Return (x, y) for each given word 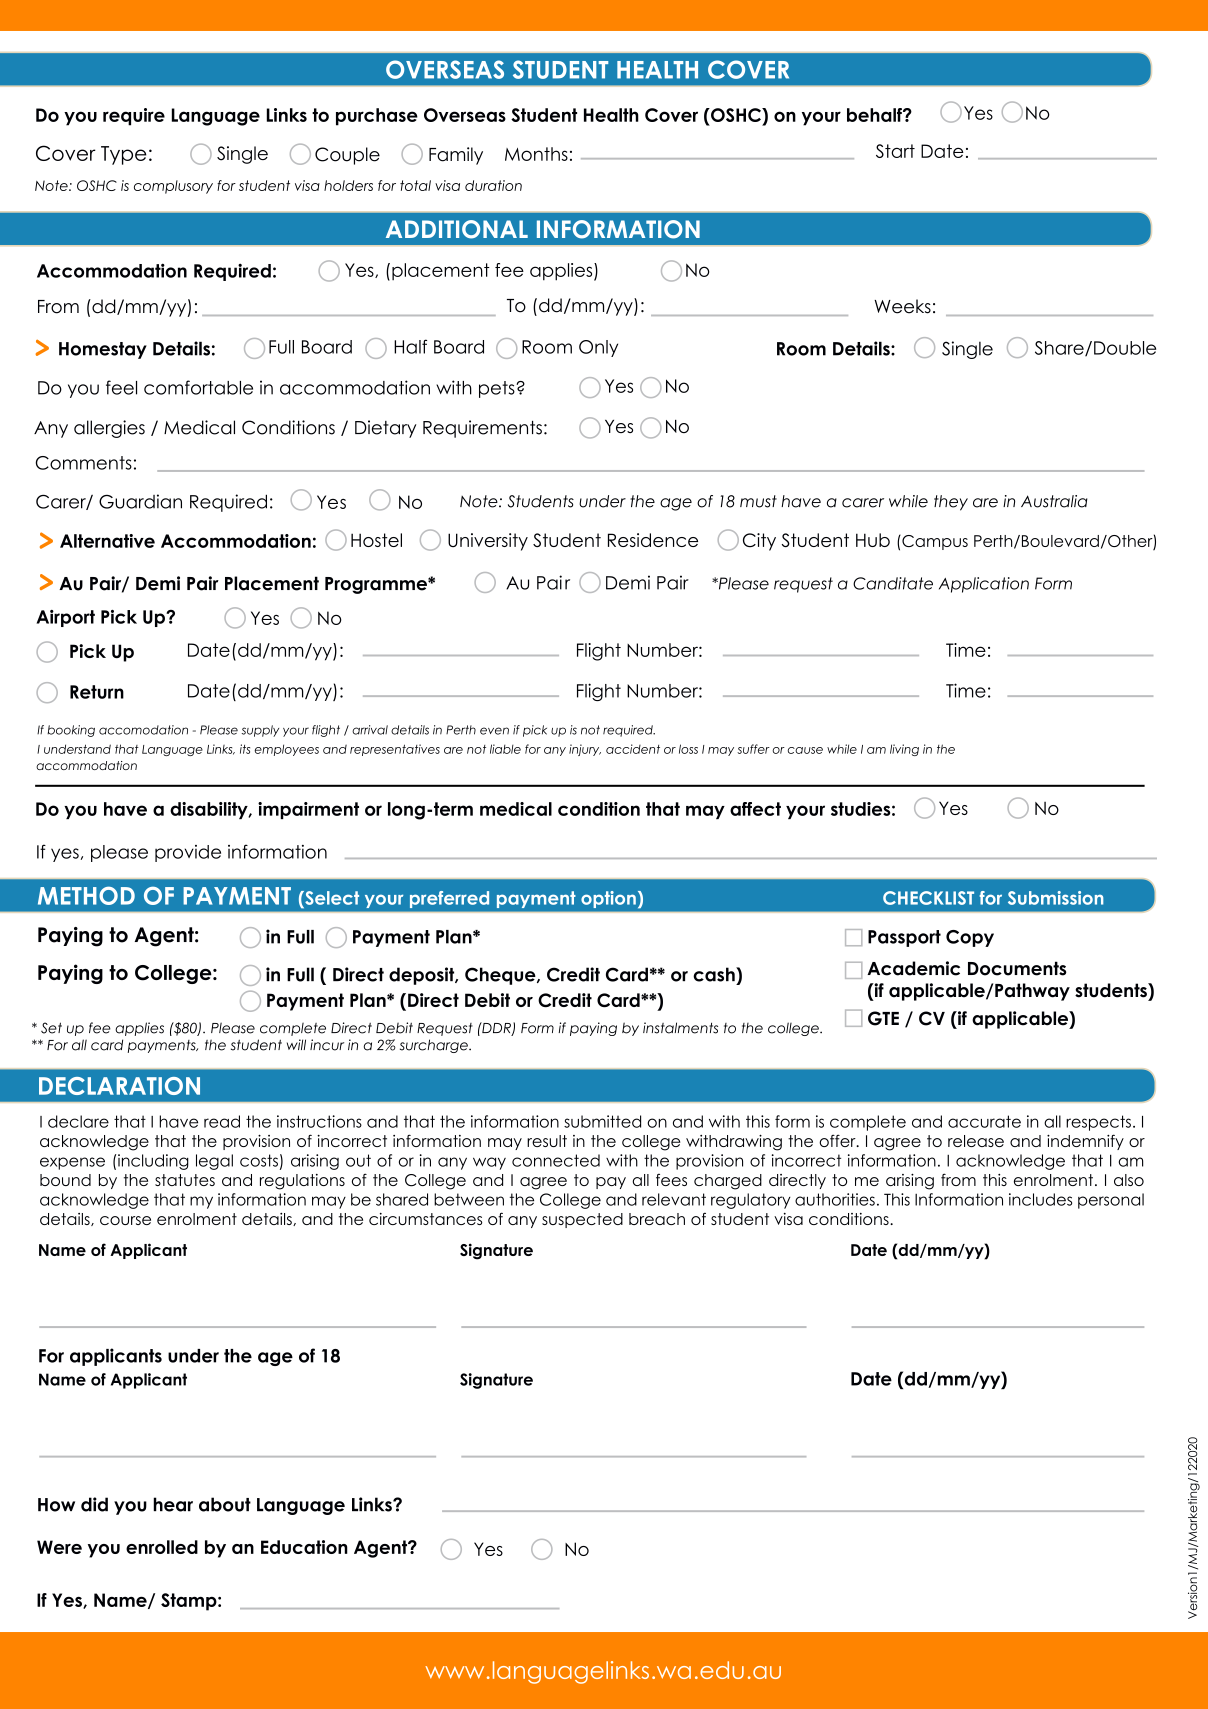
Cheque (501, 976)
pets (498, 389)
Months (536, 154)
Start (895, 151)
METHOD (86, 895)
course (125, 1220)
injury (585, 750)
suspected (582, 1220)
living (904, 750)
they (951, 503)
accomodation (143, 730)
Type (124, 155)
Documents (1017, 968)
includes (1040, 1199)
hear (173, 1504)
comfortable (198, 387)
